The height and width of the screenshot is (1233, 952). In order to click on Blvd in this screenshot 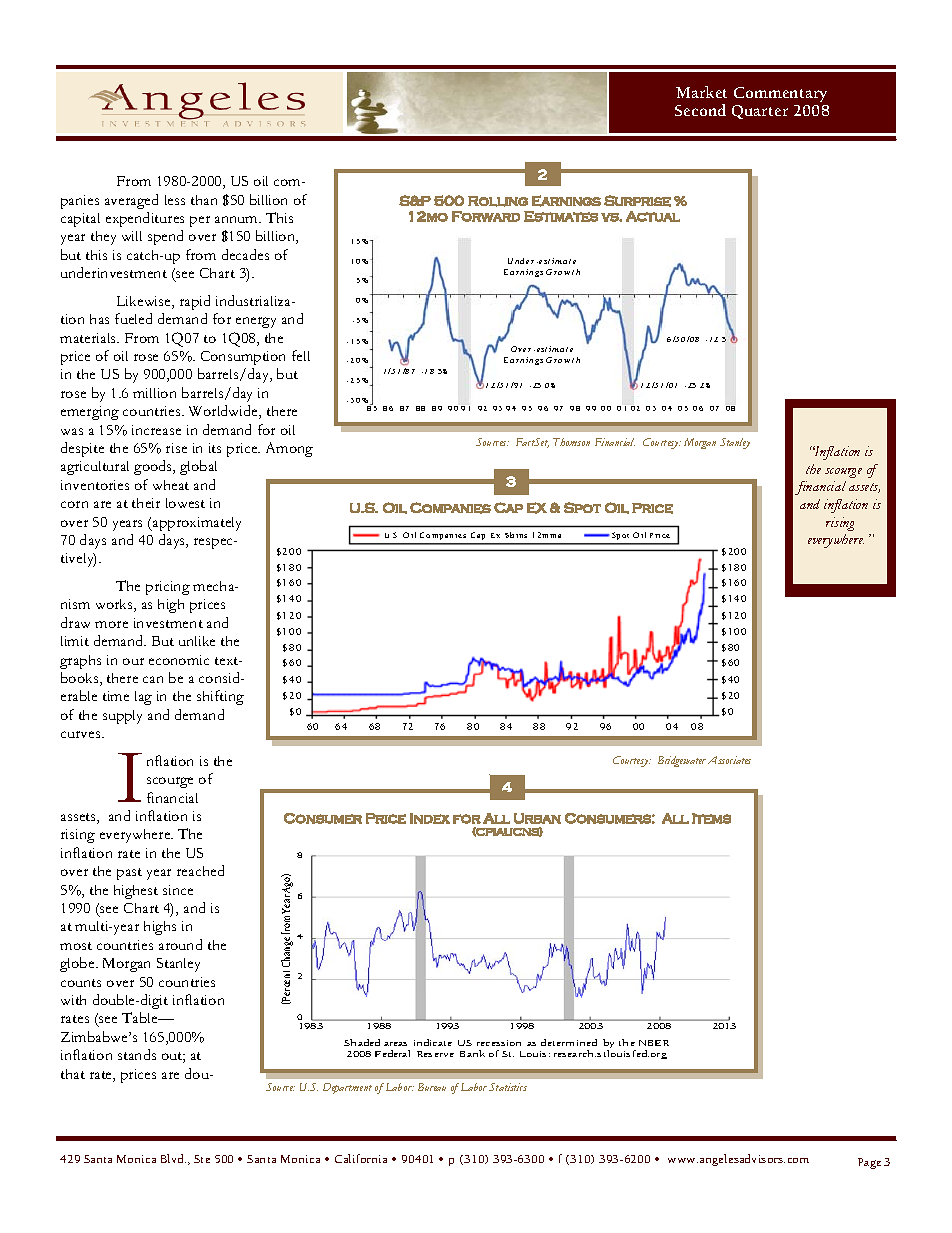, I will do `click(173, 1158)`.
